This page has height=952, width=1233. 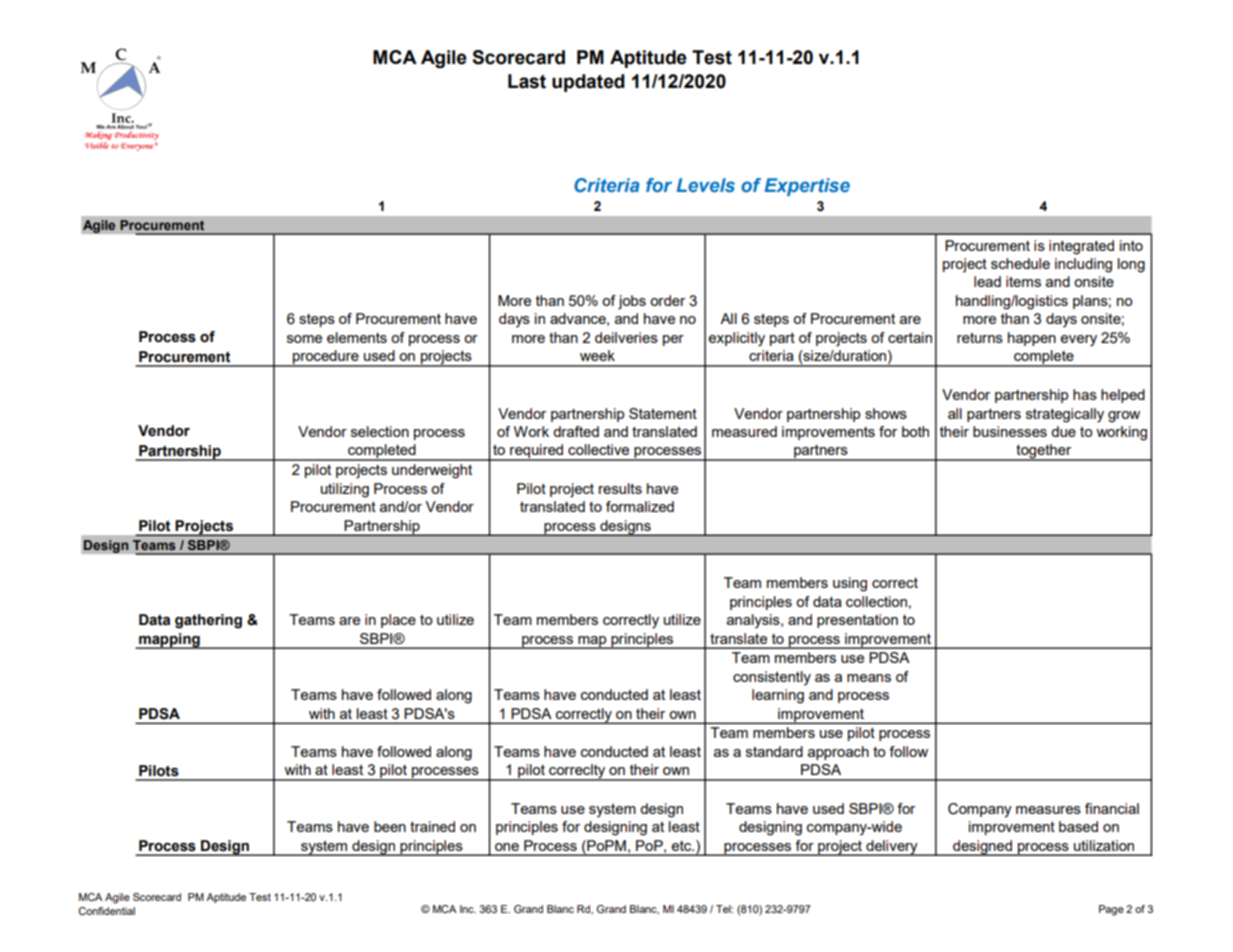 What do you see at coordinates (1032, 339) in the page?
I see `happen` at bounding box center [1032, 339].
